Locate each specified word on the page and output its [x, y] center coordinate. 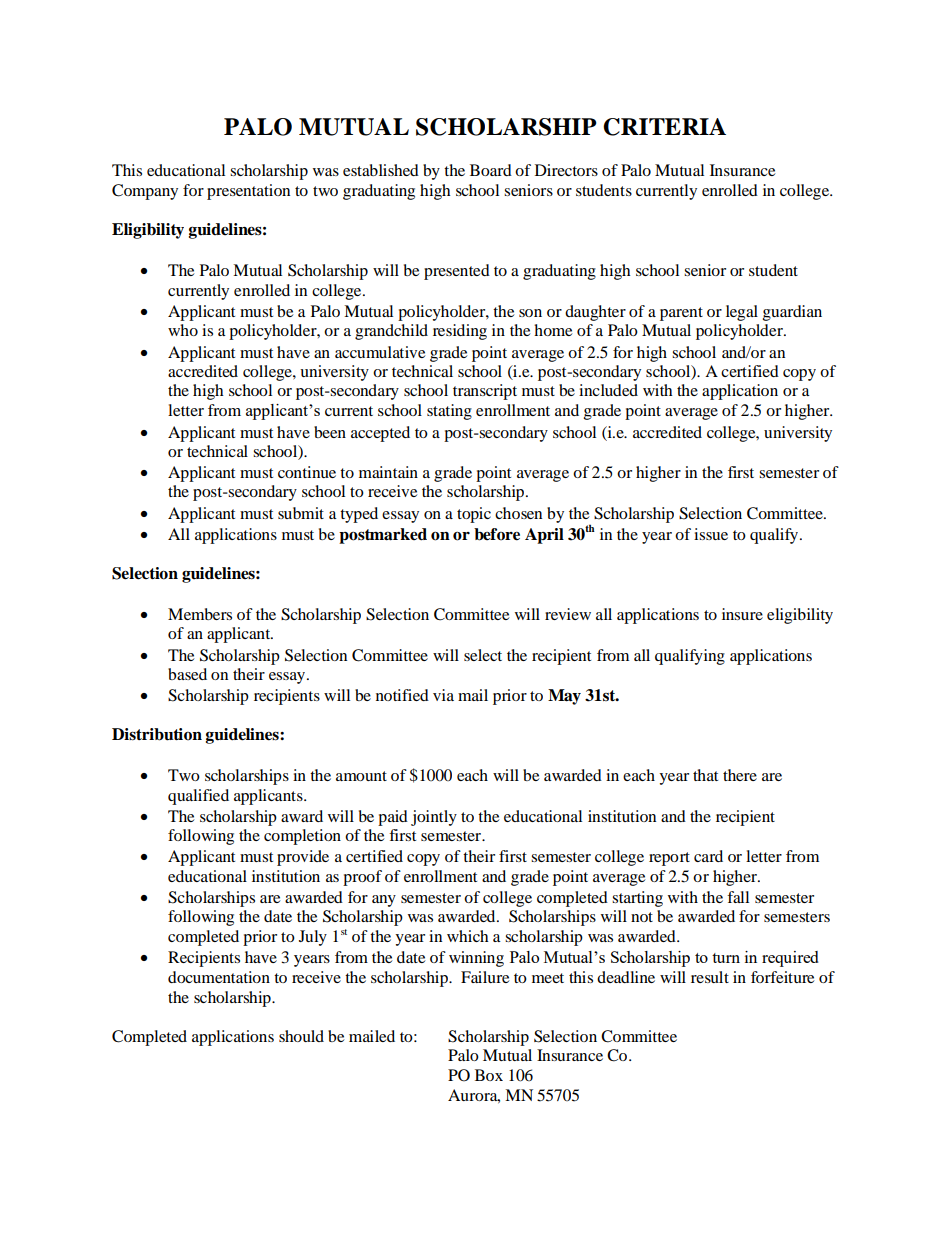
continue [307, 472]
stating [449, 412]
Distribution [157, 734]
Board [491, 170]
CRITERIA [664, 127]
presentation [248, 192]
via [443, 695]
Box [489, 1075]
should [301, 1036]
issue [711, 534]
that [705, 775]
